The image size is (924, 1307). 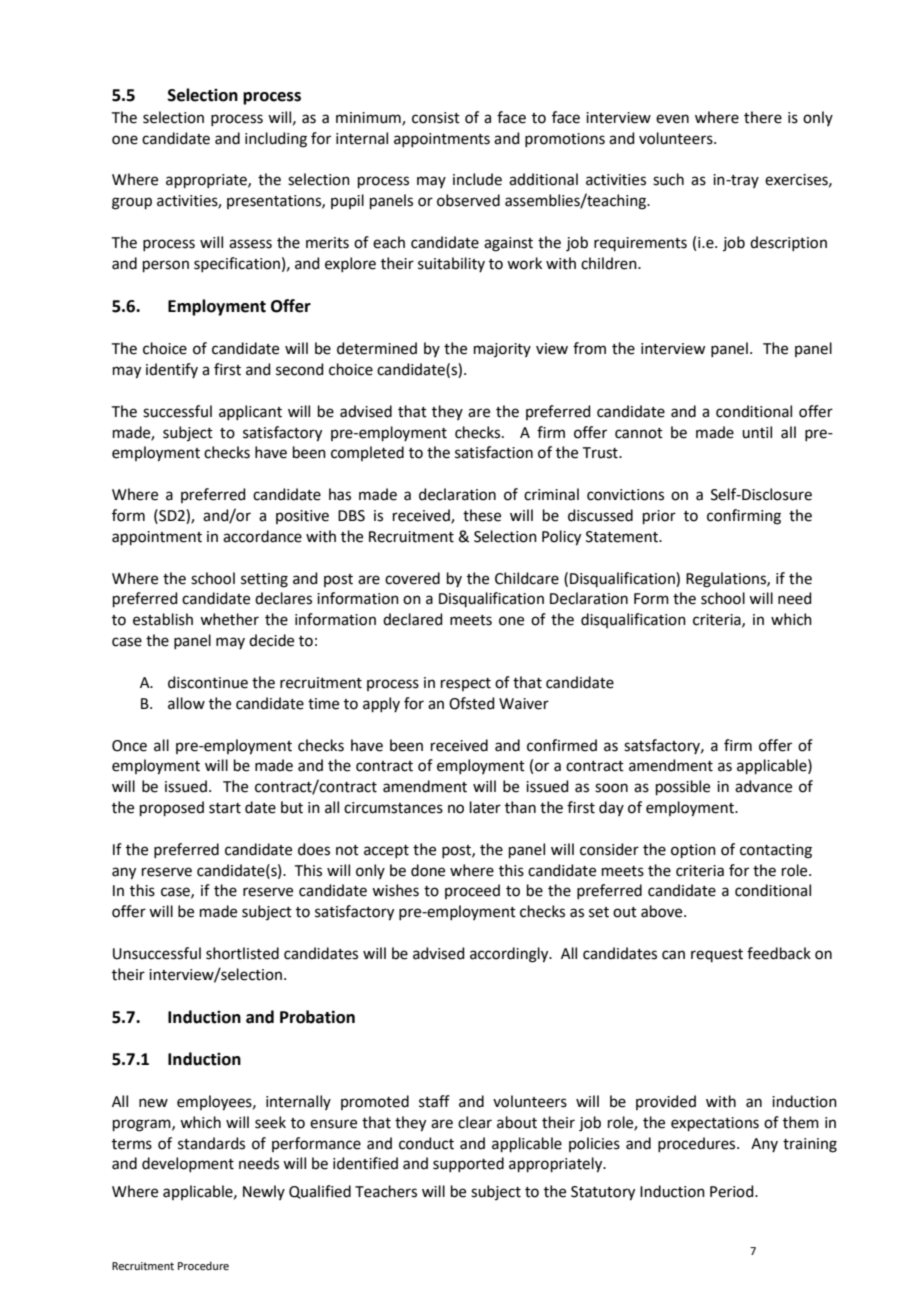 What do you see at coordinates (763, 117) in the screenshot?
I see `there` at bounding box center [763, 117].
